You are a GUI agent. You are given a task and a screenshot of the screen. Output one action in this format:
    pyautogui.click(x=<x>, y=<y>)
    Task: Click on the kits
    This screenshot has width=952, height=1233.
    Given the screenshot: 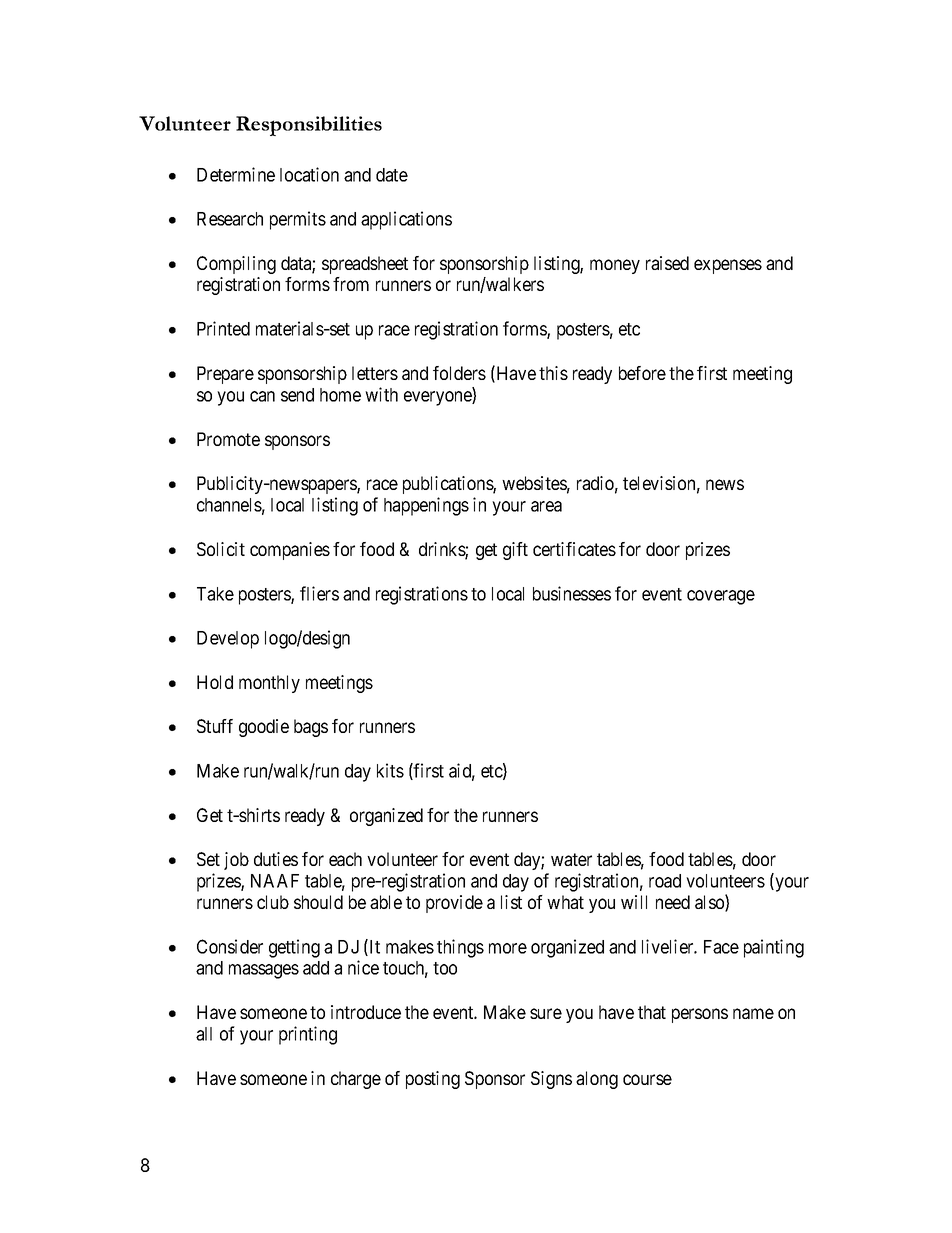 What is the action you would take?
    pyautogui.click(x=390, y=770)
